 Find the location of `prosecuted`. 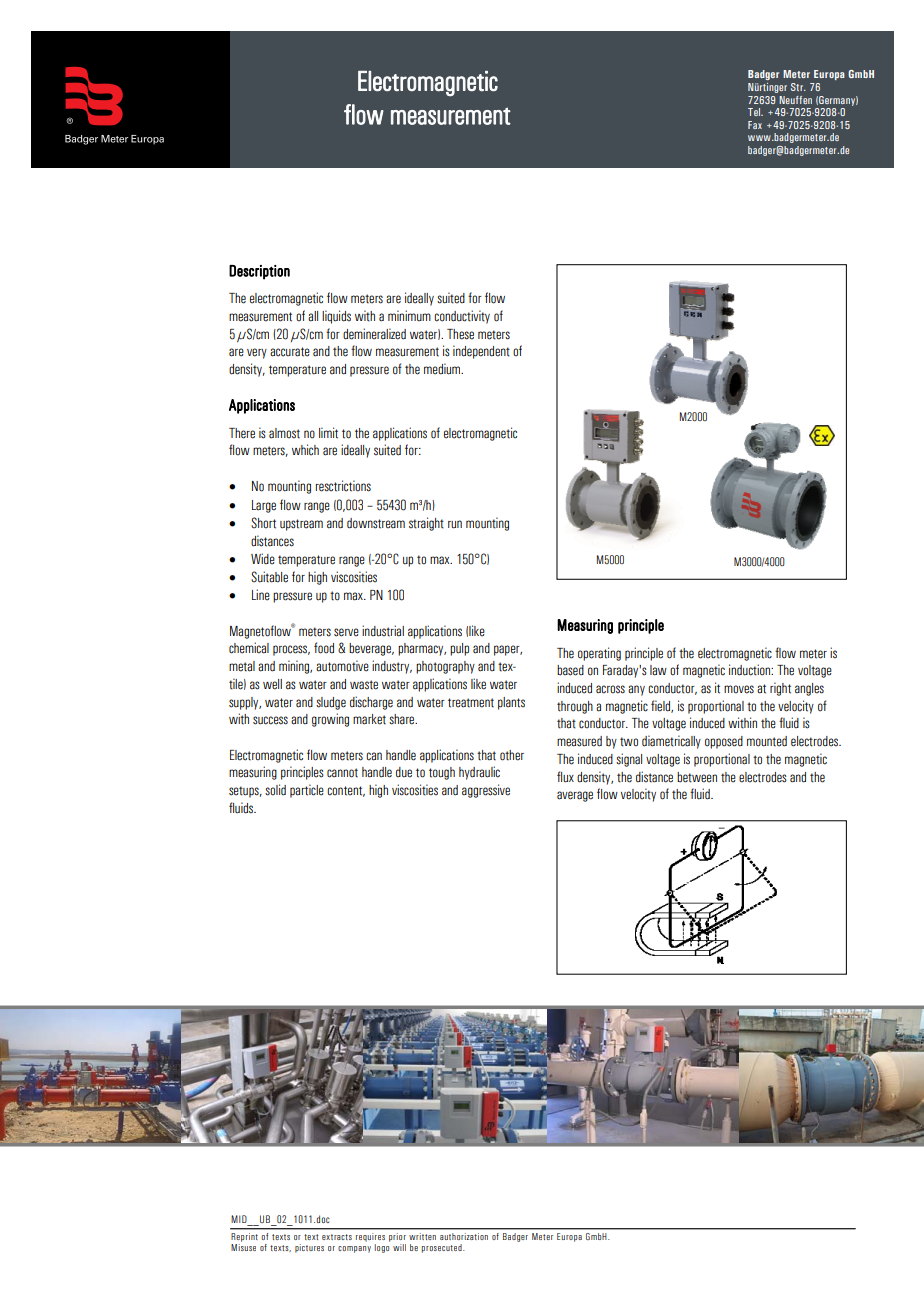

prosecuted is located at coordinates (443, 1248).
